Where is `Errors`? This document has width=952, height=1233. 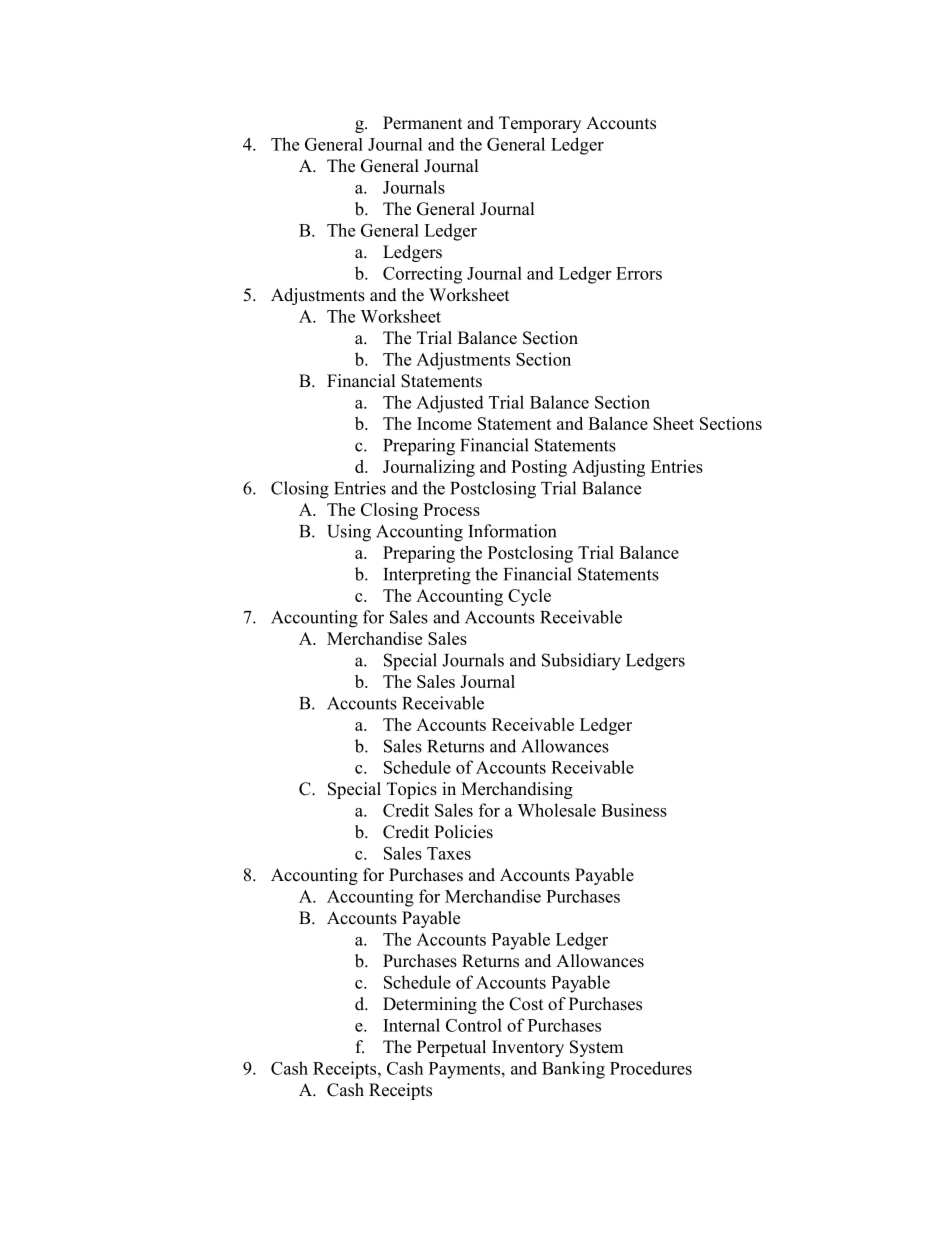
Errors is located at coordinates (639, 273).
